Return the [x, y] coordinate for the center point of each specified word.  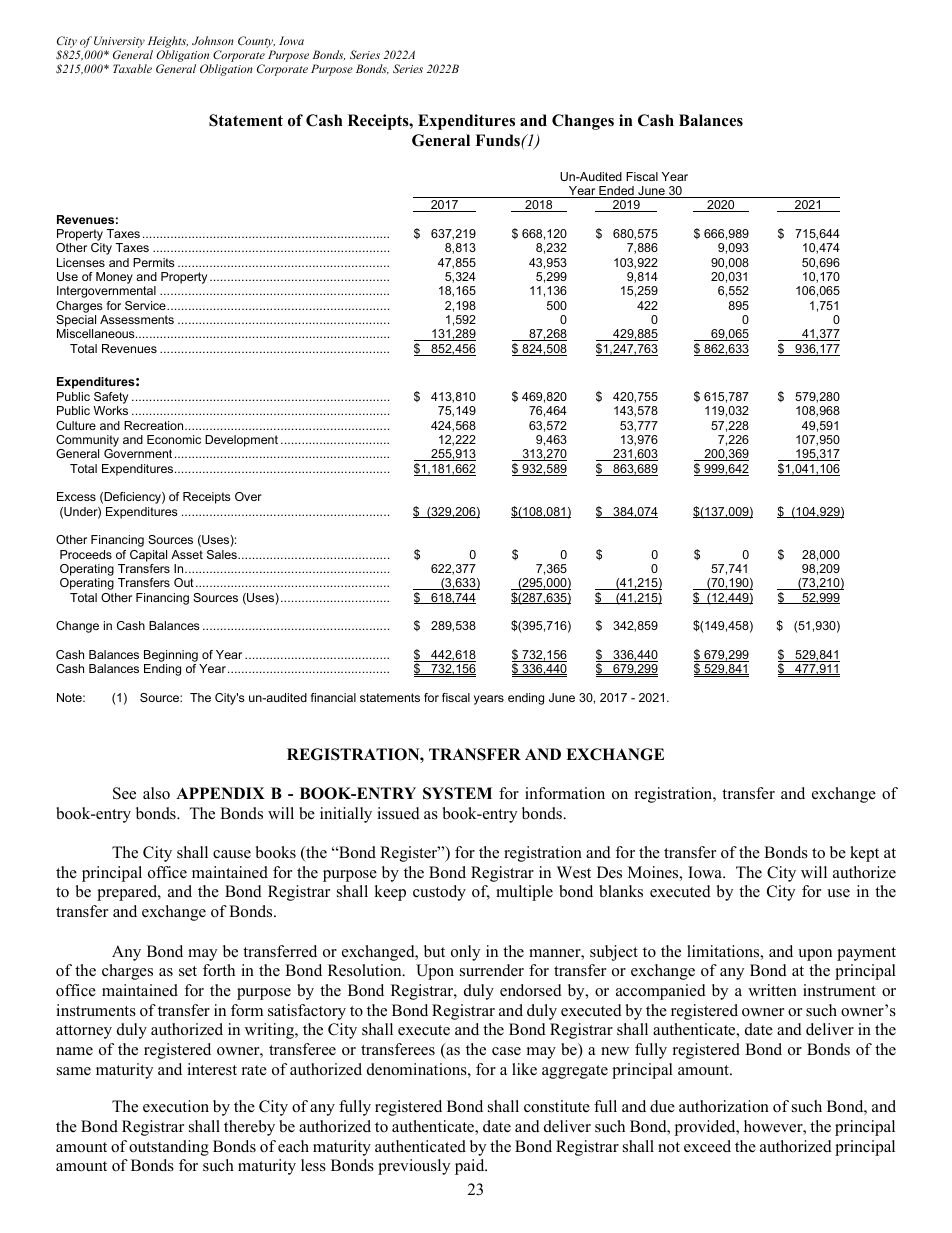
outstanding [169, 1148]
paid [471, 1167]
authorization [724, 1106]
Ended [616, 192]
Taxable [132, 68]
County [256, 43]
